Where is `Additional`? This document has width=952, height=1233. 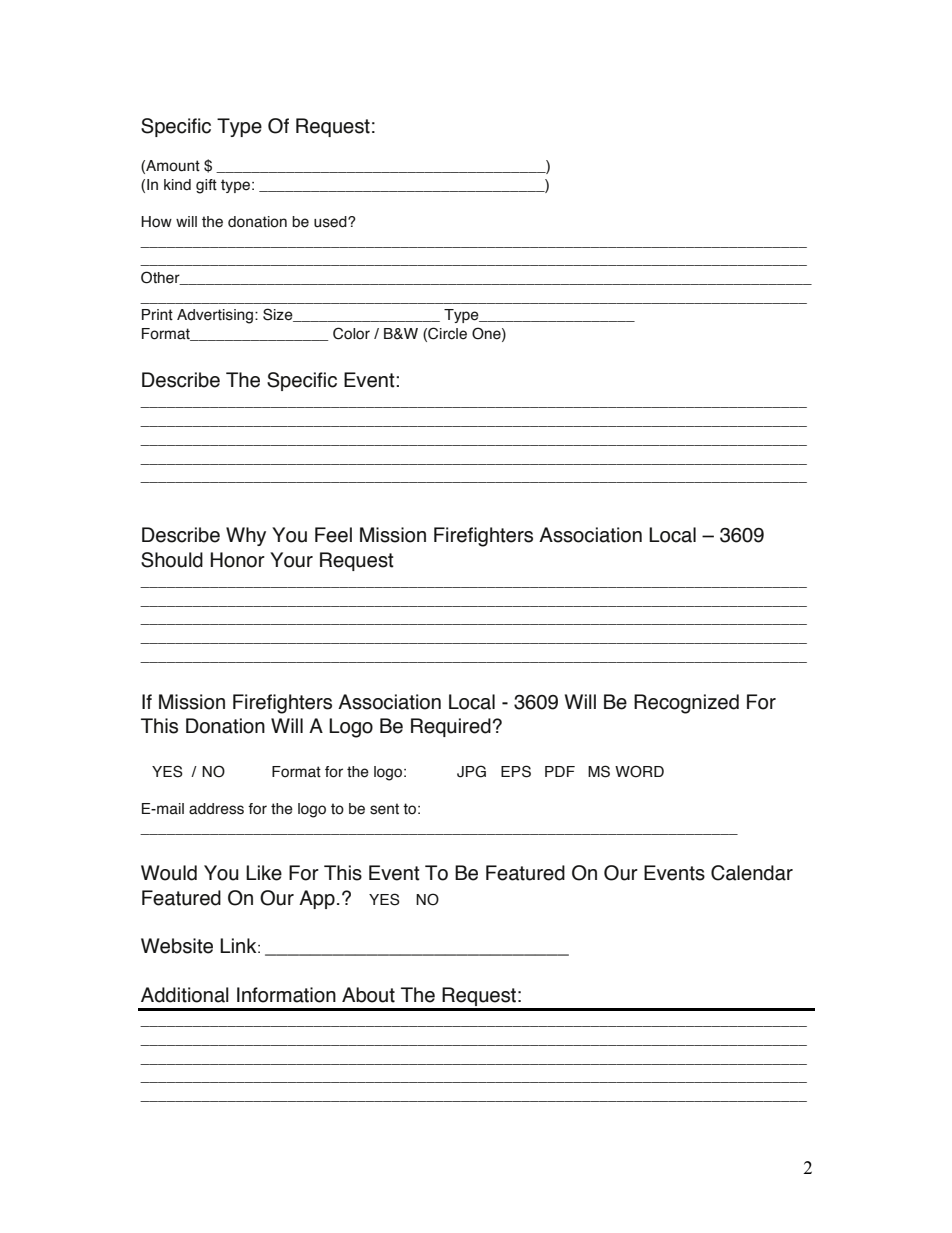
Additional is located at coordinates (185, 995).
